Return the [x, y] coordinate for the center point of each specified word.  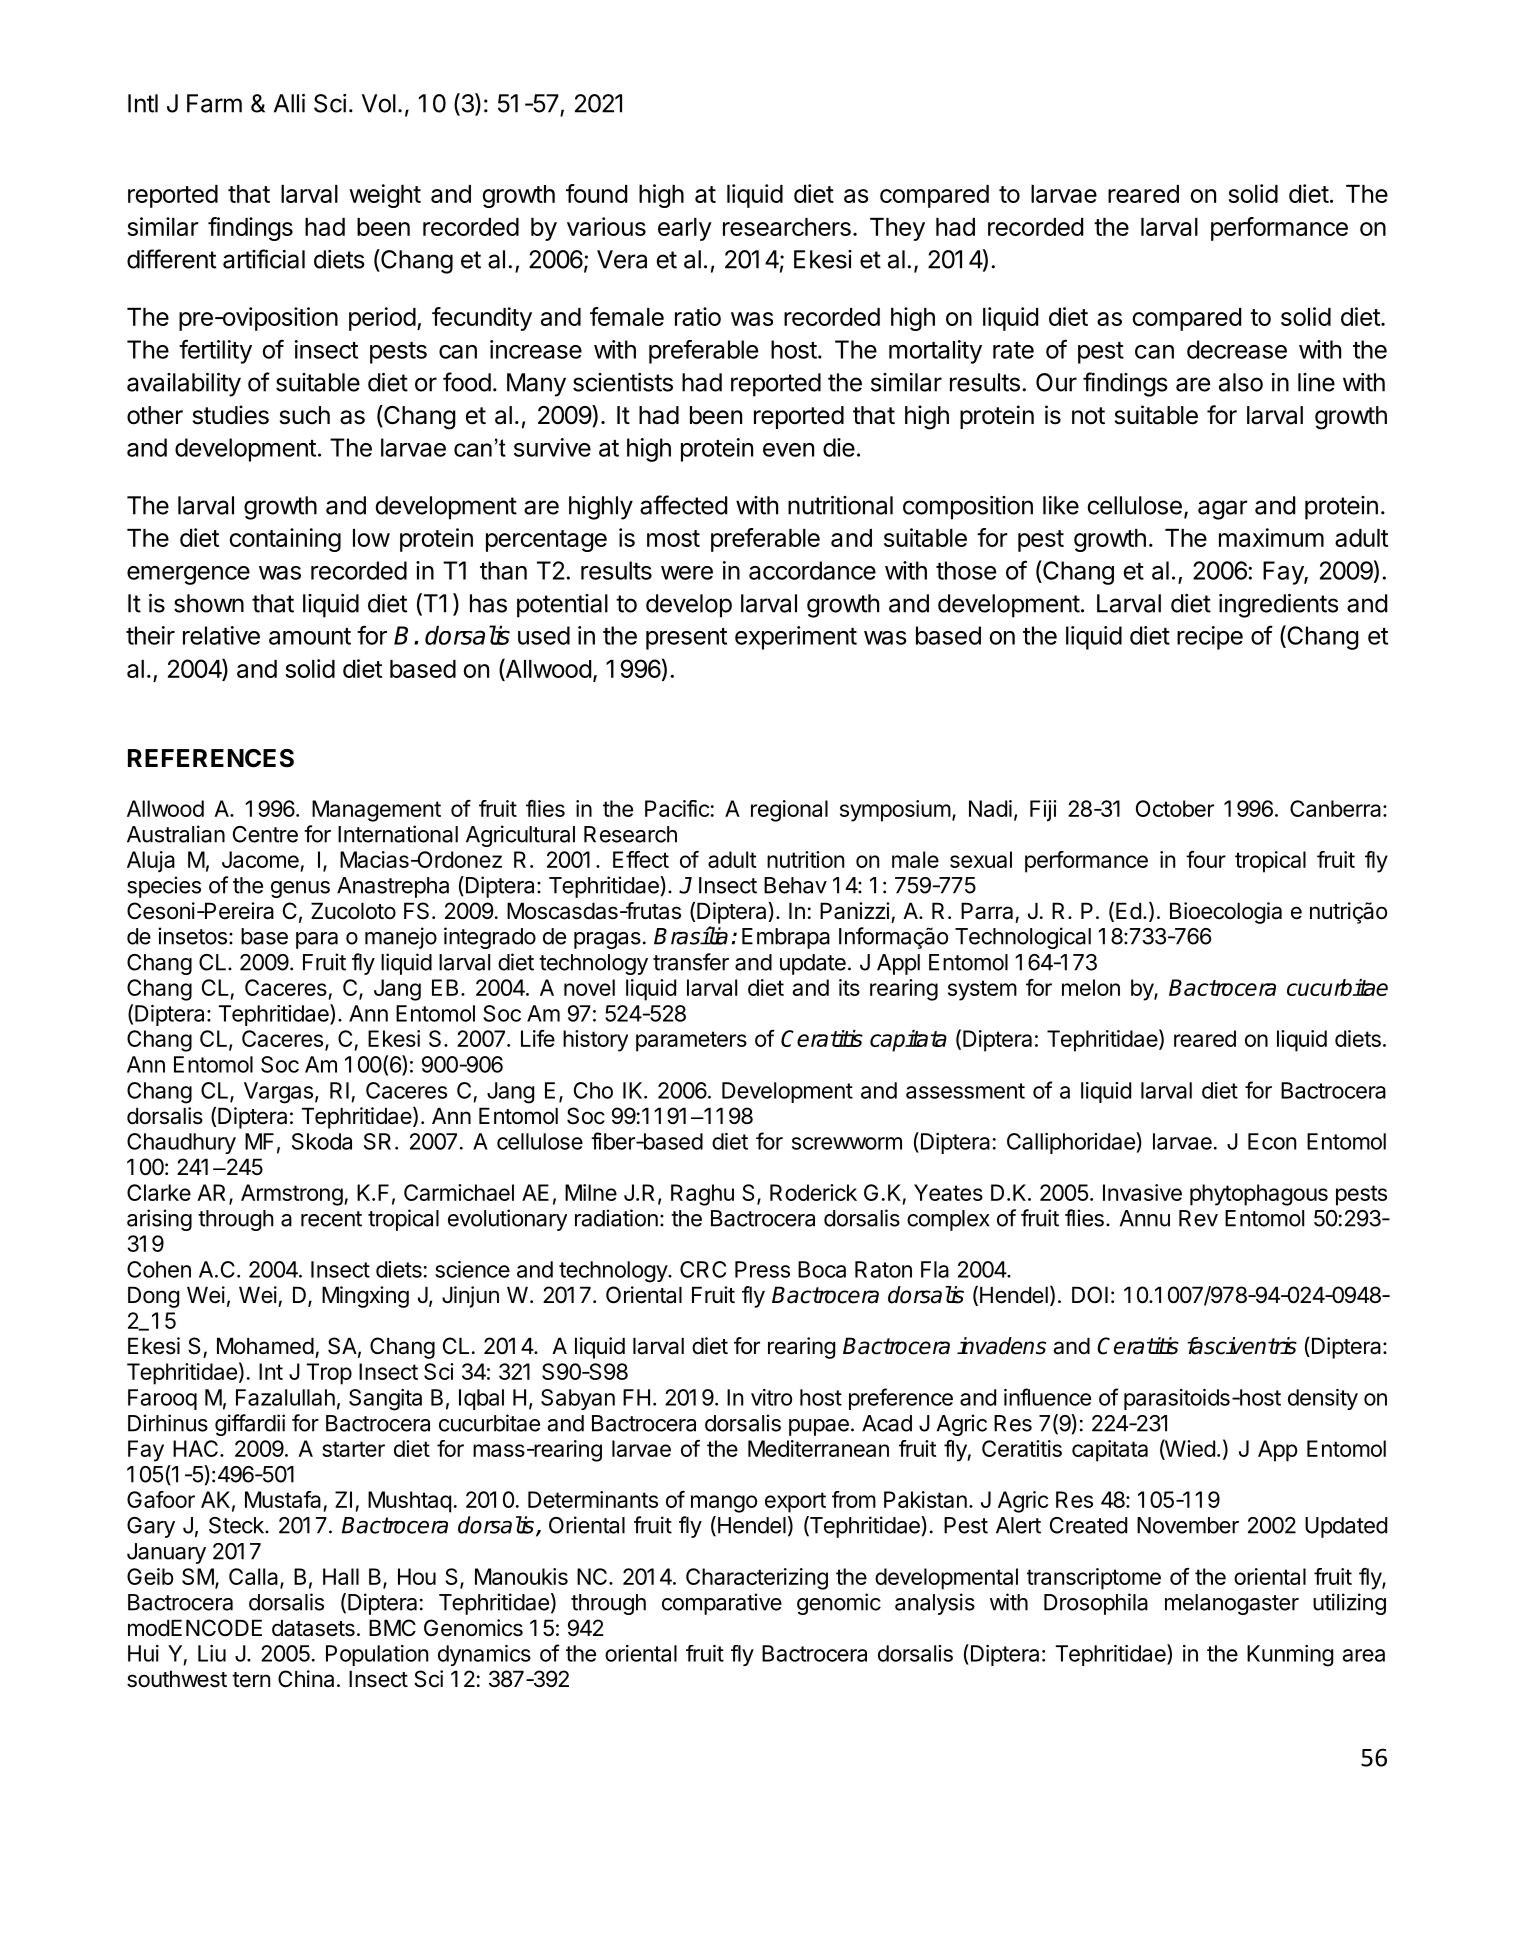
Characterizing [757, 1579]
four [1206, 859]
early [685, 229]
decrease [1237, 349]
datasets [313, 1628]
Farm [214, 103]
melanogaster [1232, 1604]
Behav [795, 885]
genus [300, 889]
